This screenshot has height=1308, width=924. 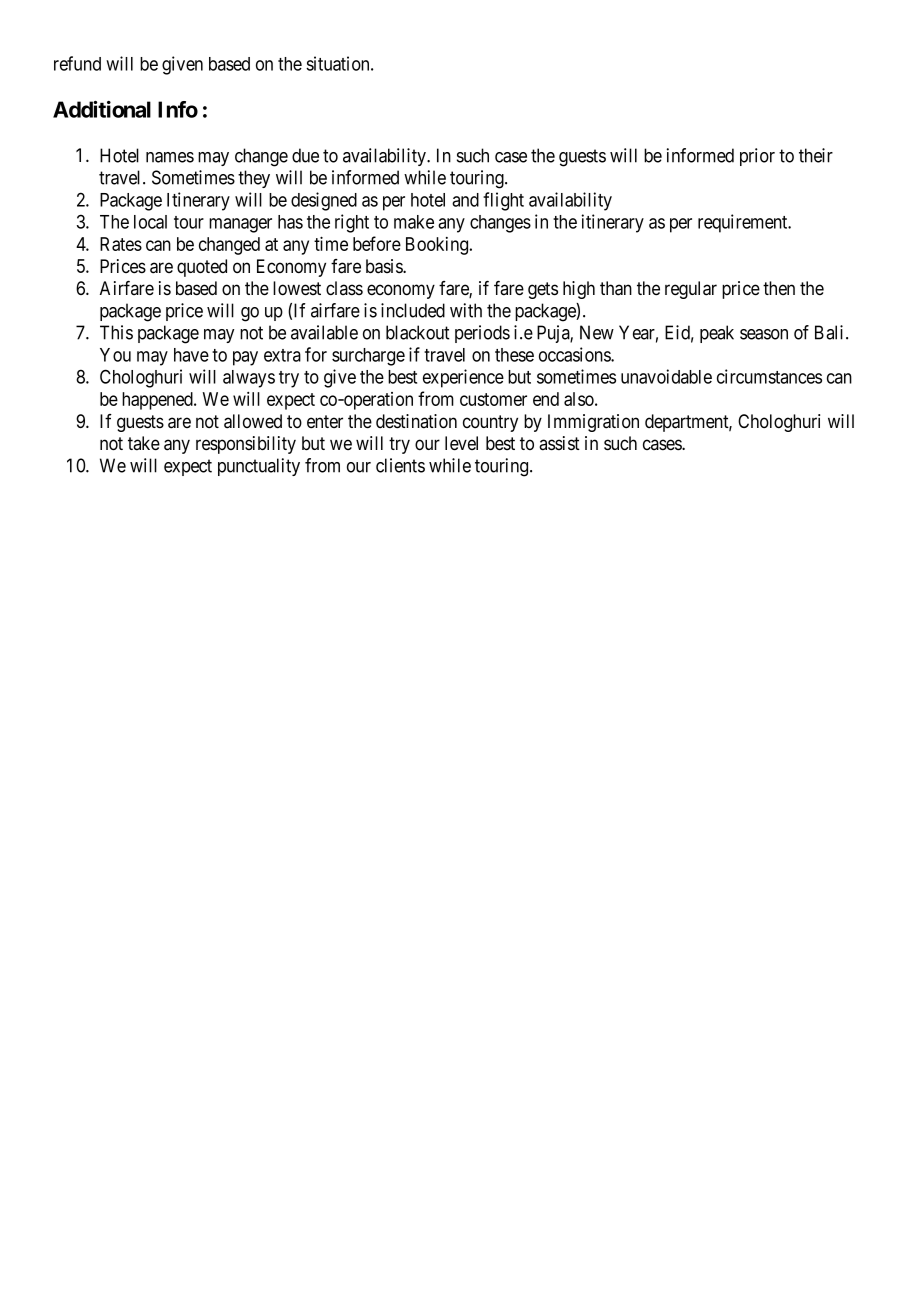 I want to click on requirement, so click(x=744, y=223).
